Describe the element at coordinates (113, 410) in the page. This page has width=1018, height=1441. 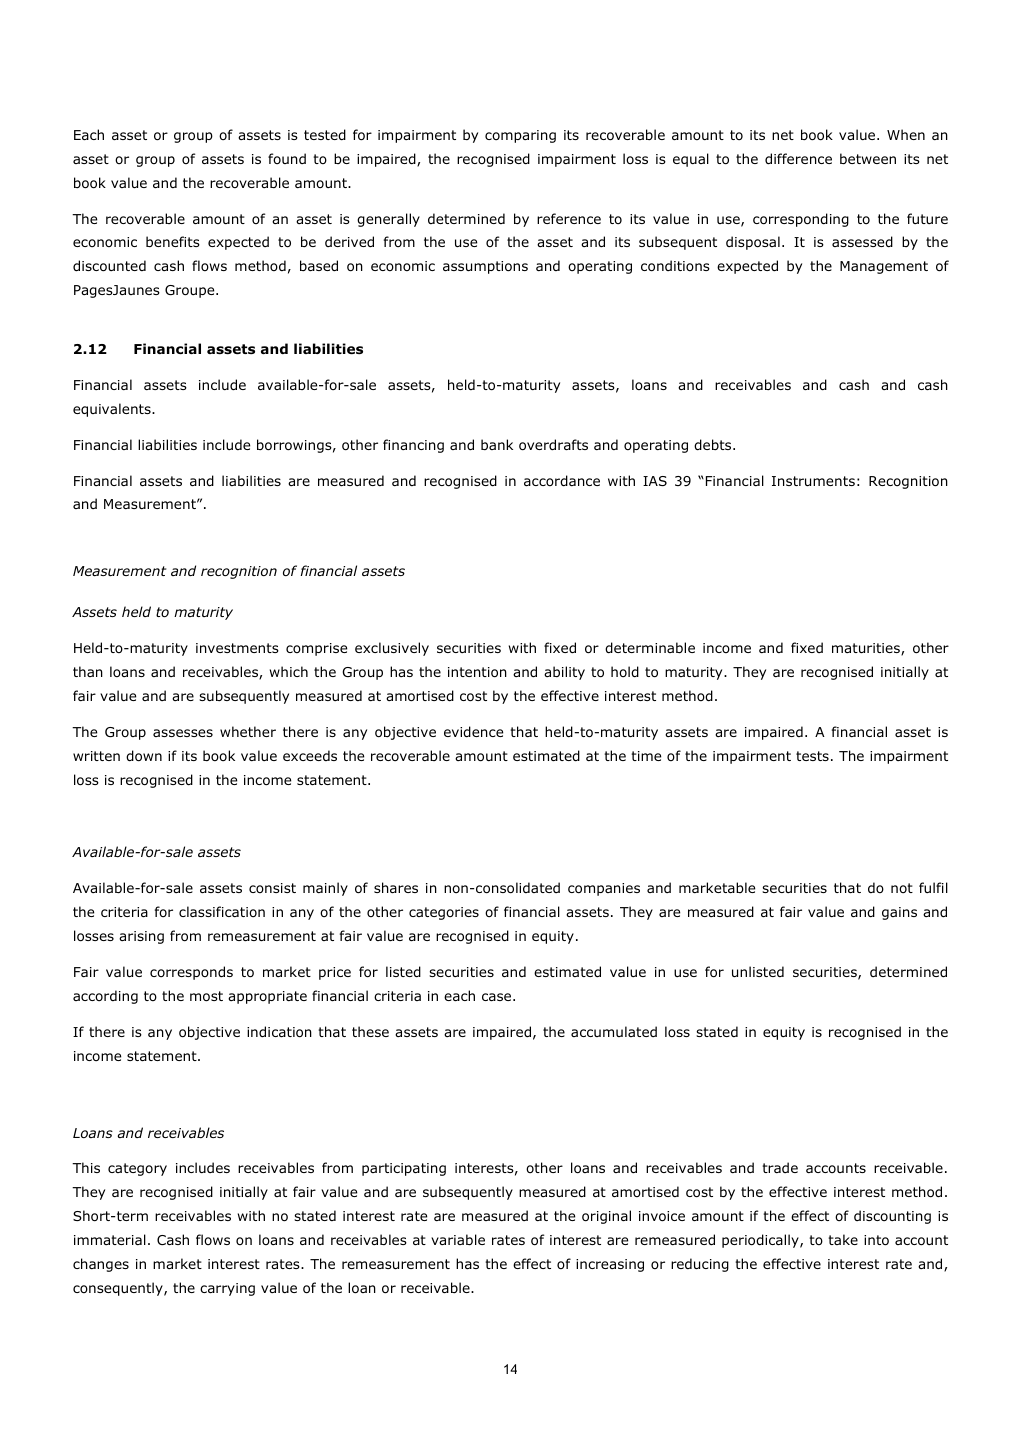
I see `equivalents` at that location.
